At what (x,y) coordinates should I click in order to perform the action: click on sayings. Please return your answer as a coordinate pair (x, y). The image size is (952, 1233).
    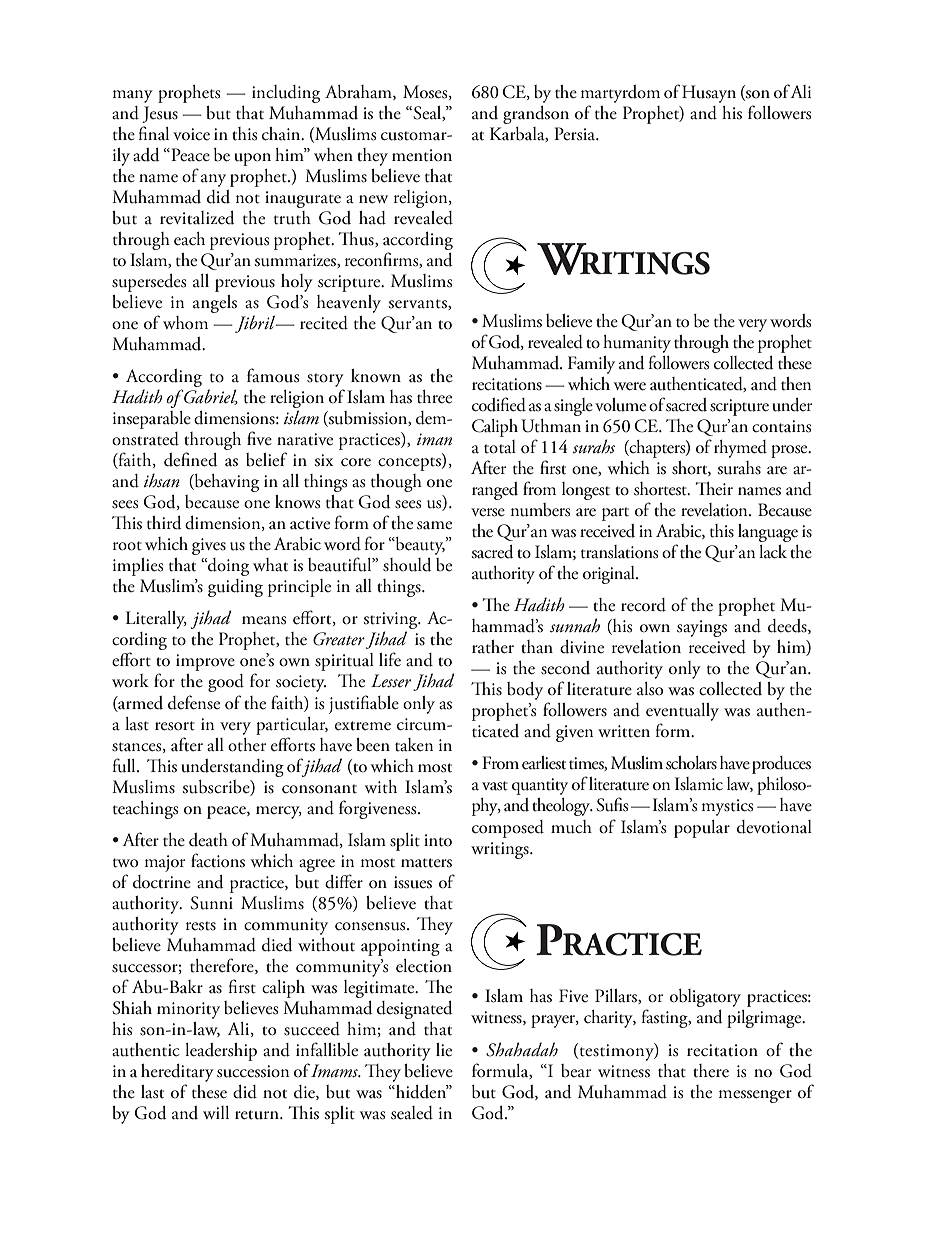
    Looking at the image, I should click on (702, 628).
